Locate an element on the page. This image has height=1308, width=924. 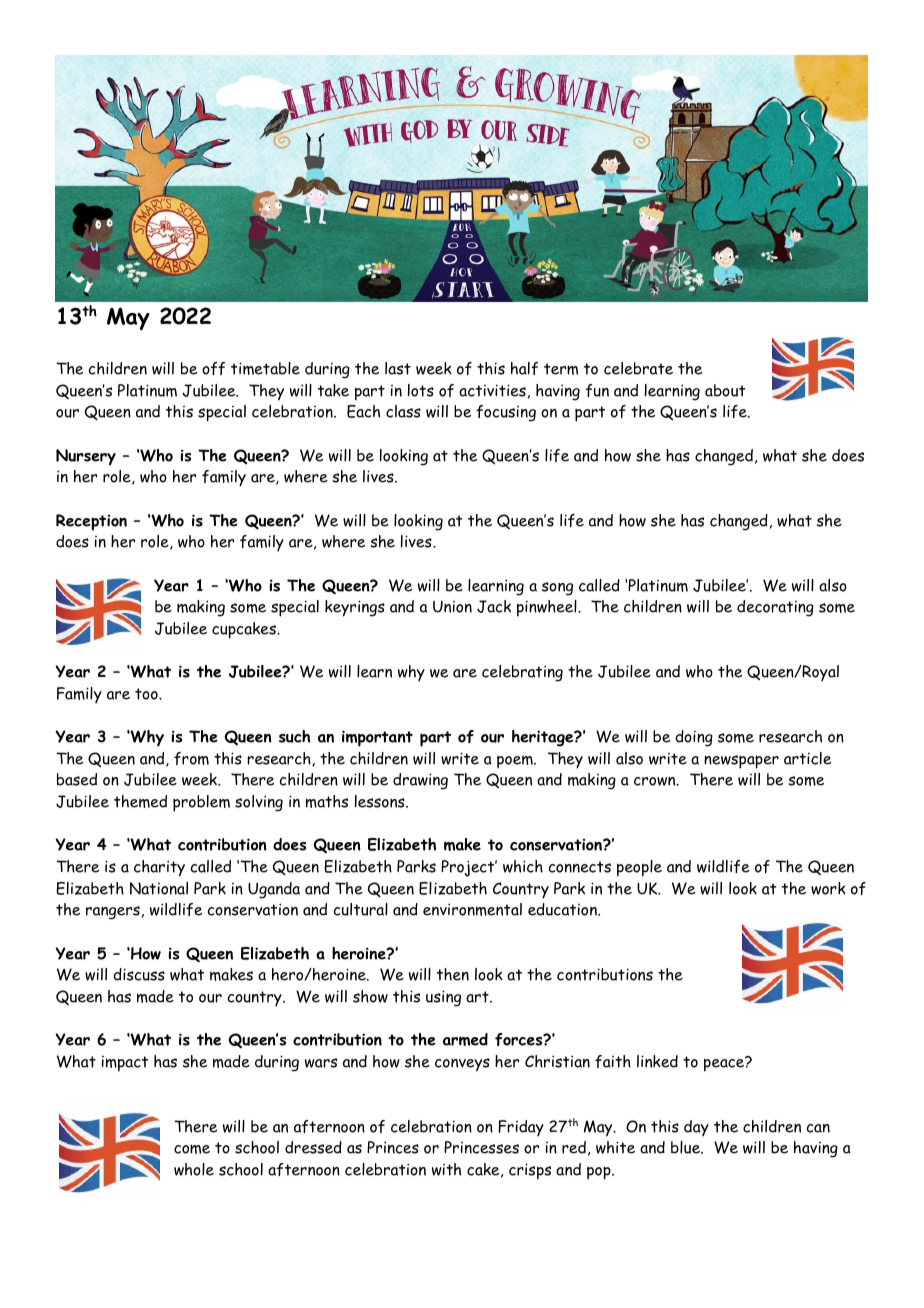
off is located at coordinates (213, 368).
